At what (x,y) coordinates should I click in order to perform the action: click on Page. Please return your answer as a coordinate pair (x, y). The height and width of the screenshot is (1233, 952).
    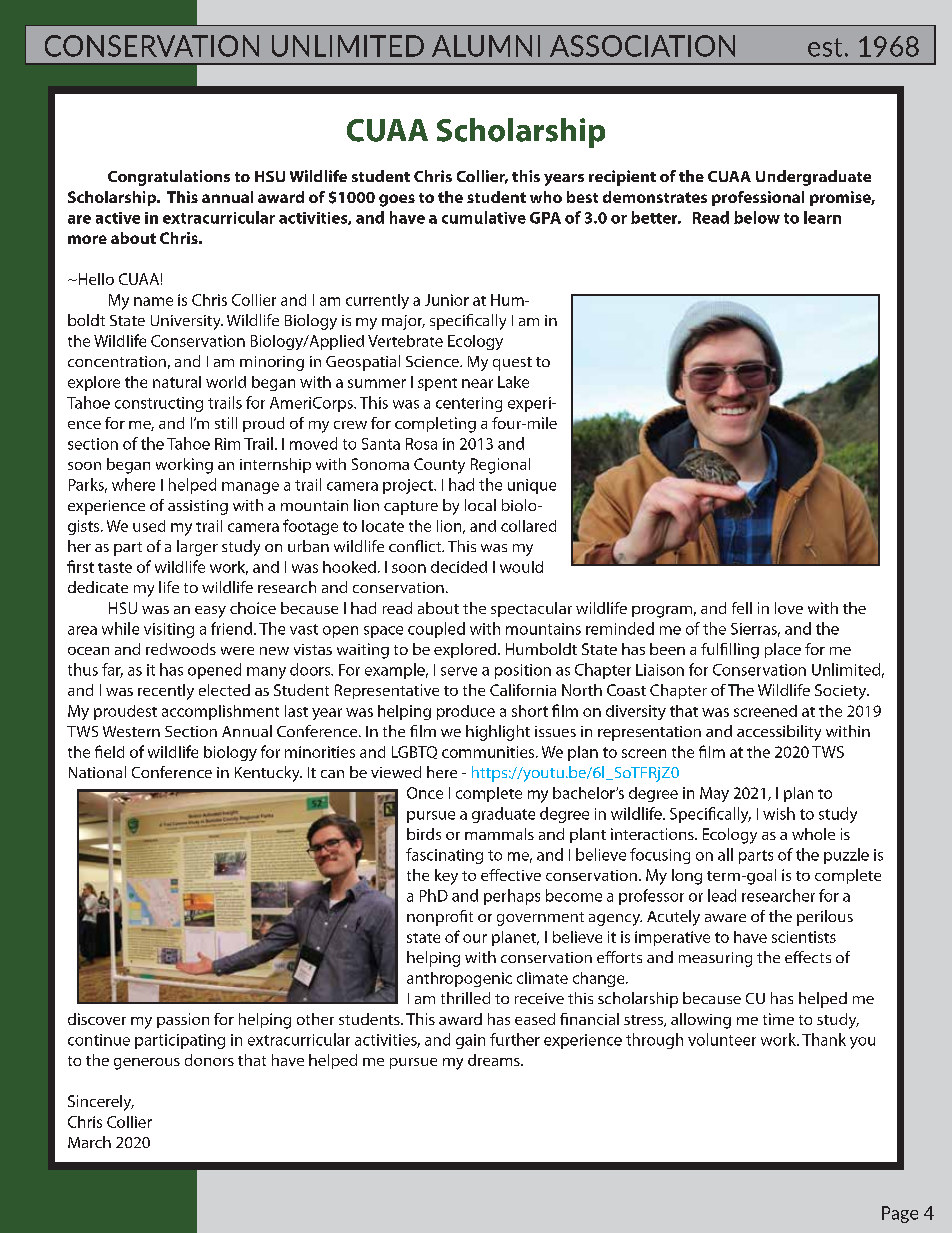
    Looking at the image, I should click on (900, 1214).
